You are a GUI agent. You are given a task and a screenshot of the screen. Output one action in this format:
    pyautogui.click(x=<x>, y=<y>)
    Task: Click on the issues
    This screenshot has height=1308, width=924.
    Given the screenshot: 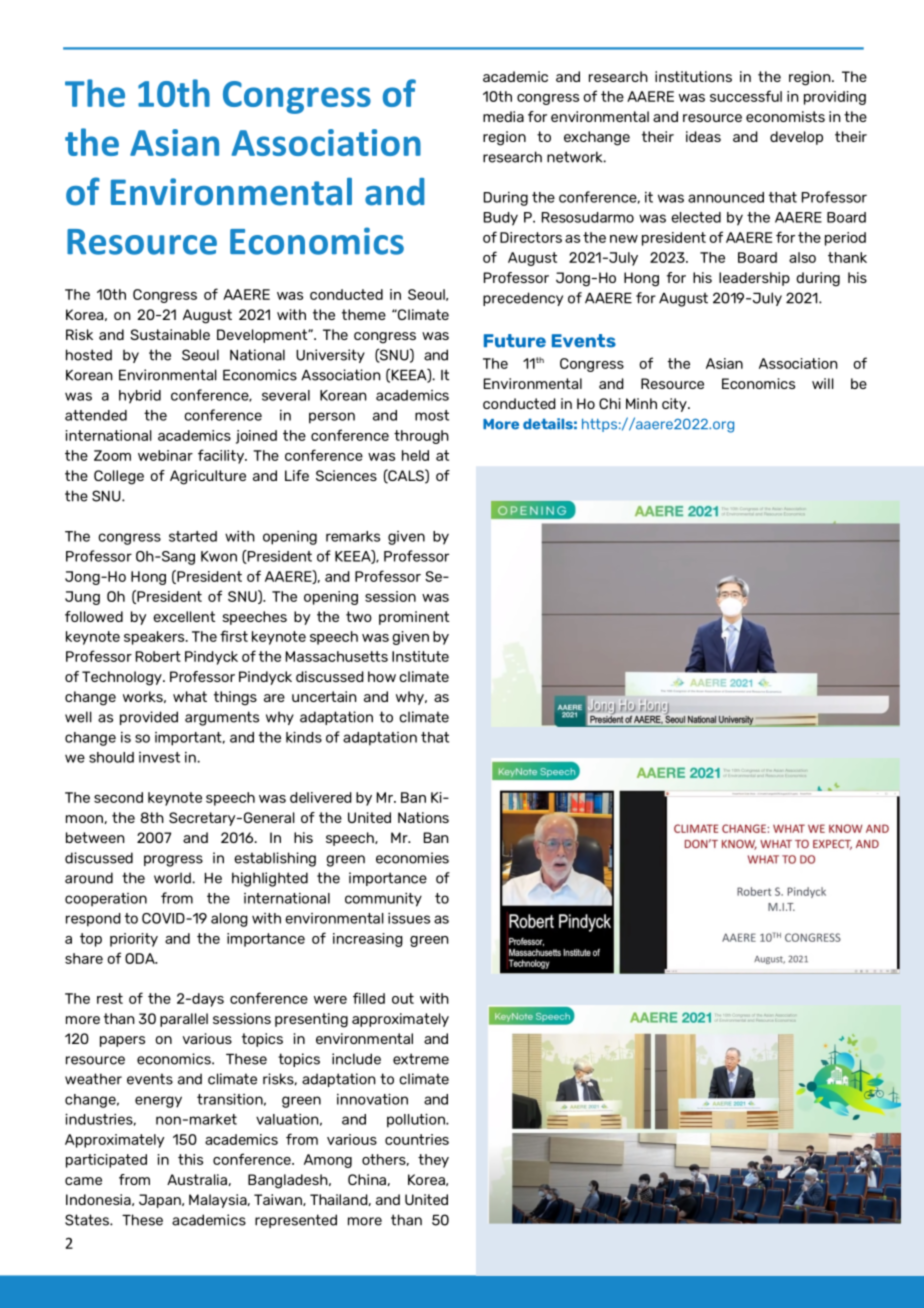 What is the action you would take?
    pyautogui.click(x=409, y=918)
